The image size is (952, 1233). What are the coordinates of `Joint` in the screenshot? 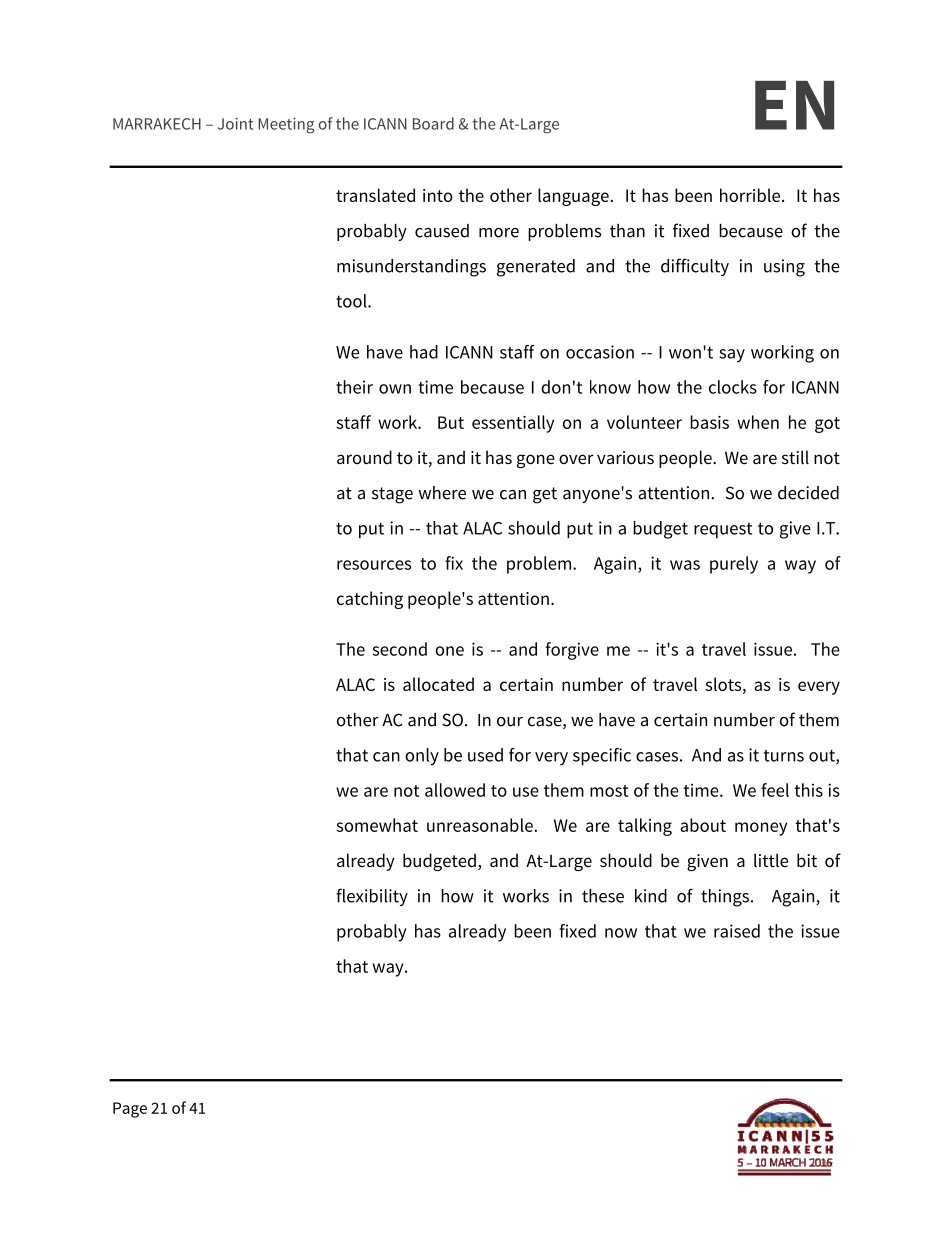 It's located at (235, 124).
